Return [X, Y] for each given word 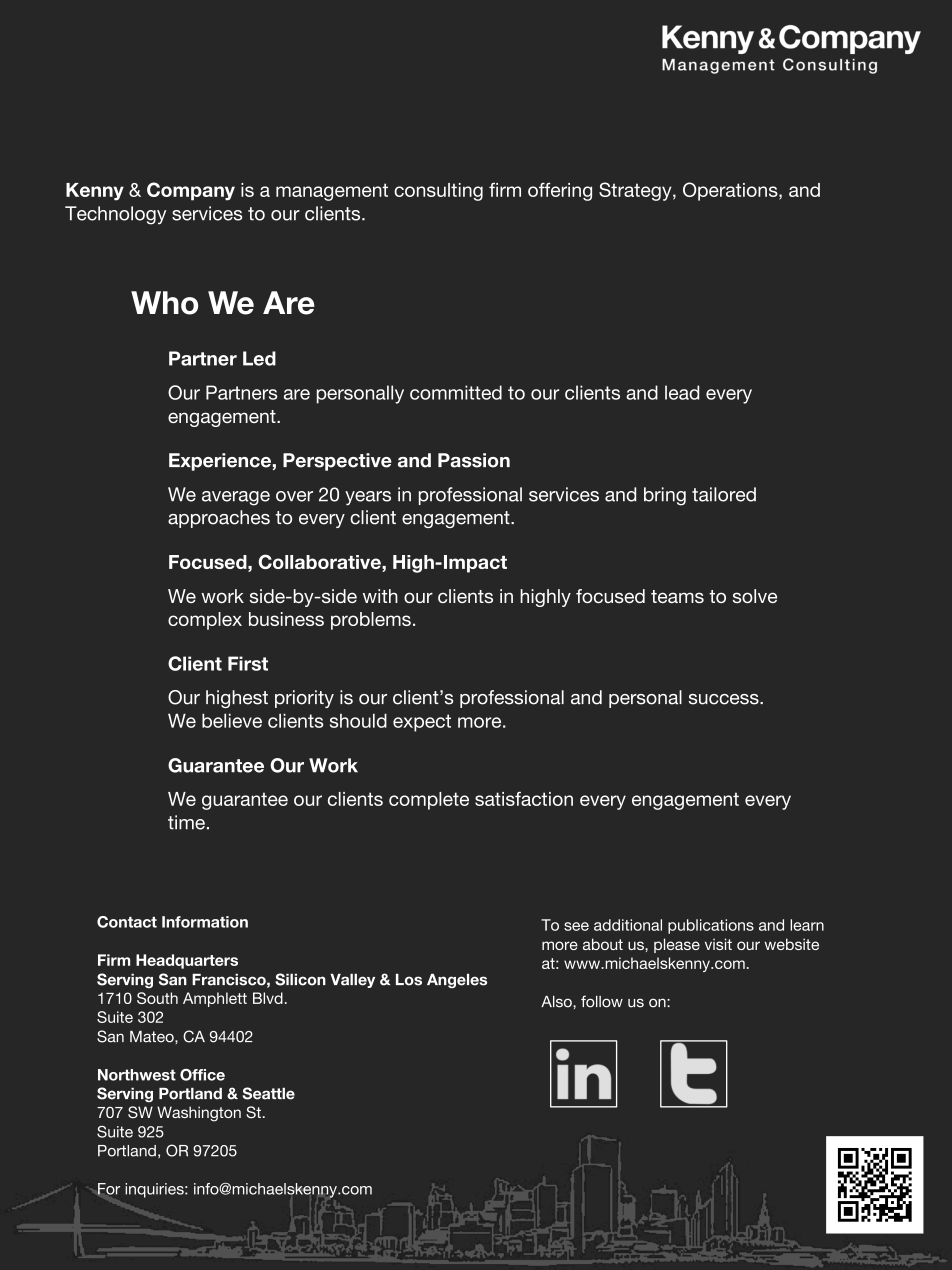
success [725, 699]
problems [371, 621]
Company [191, 191]
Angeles [457, 981]
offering [560, 191]
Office [202, 1075]
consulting [438, 192]
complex [205, 621]
